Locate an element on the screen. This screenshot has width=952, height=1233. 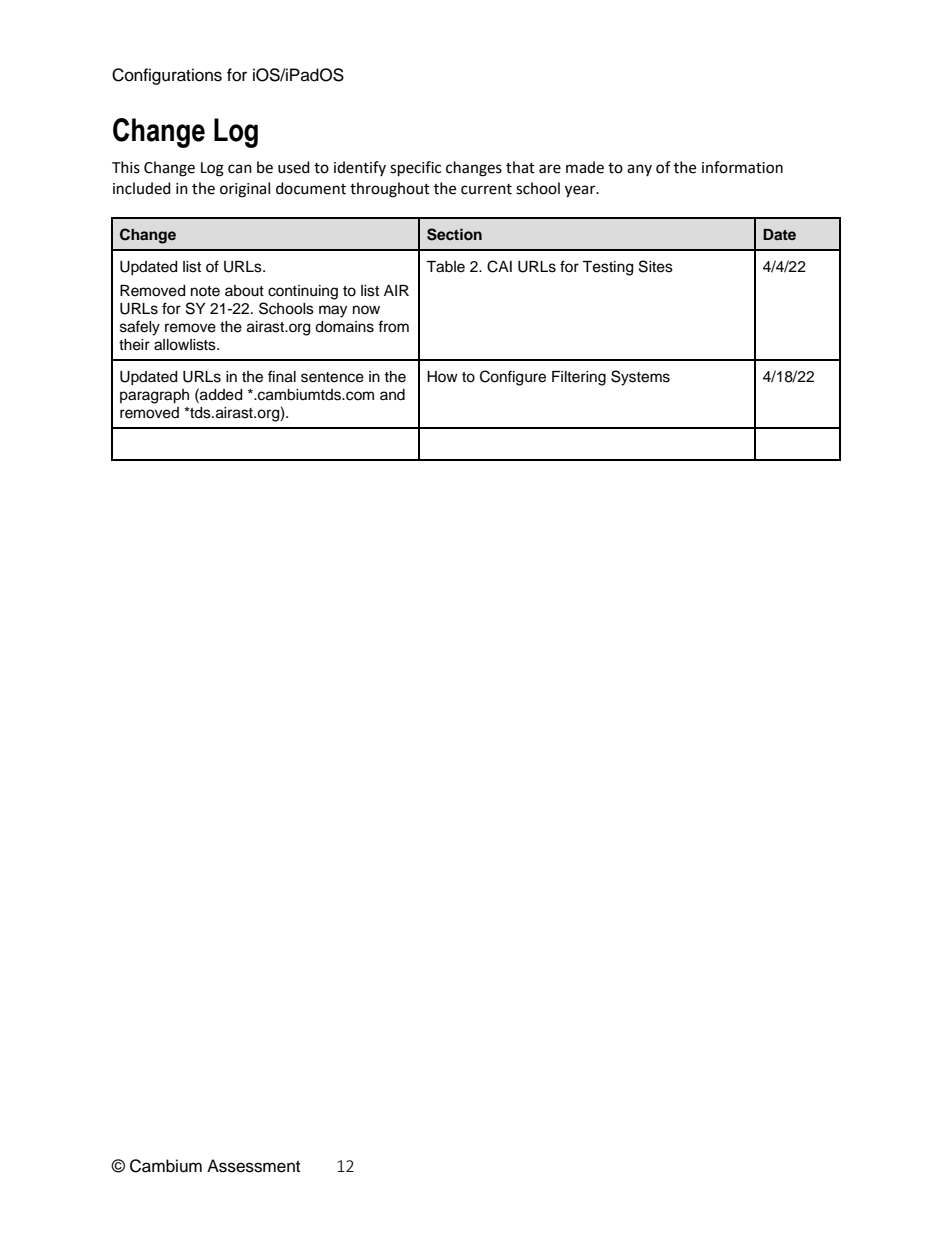
Configurations is located at coordinates (167, 76).
